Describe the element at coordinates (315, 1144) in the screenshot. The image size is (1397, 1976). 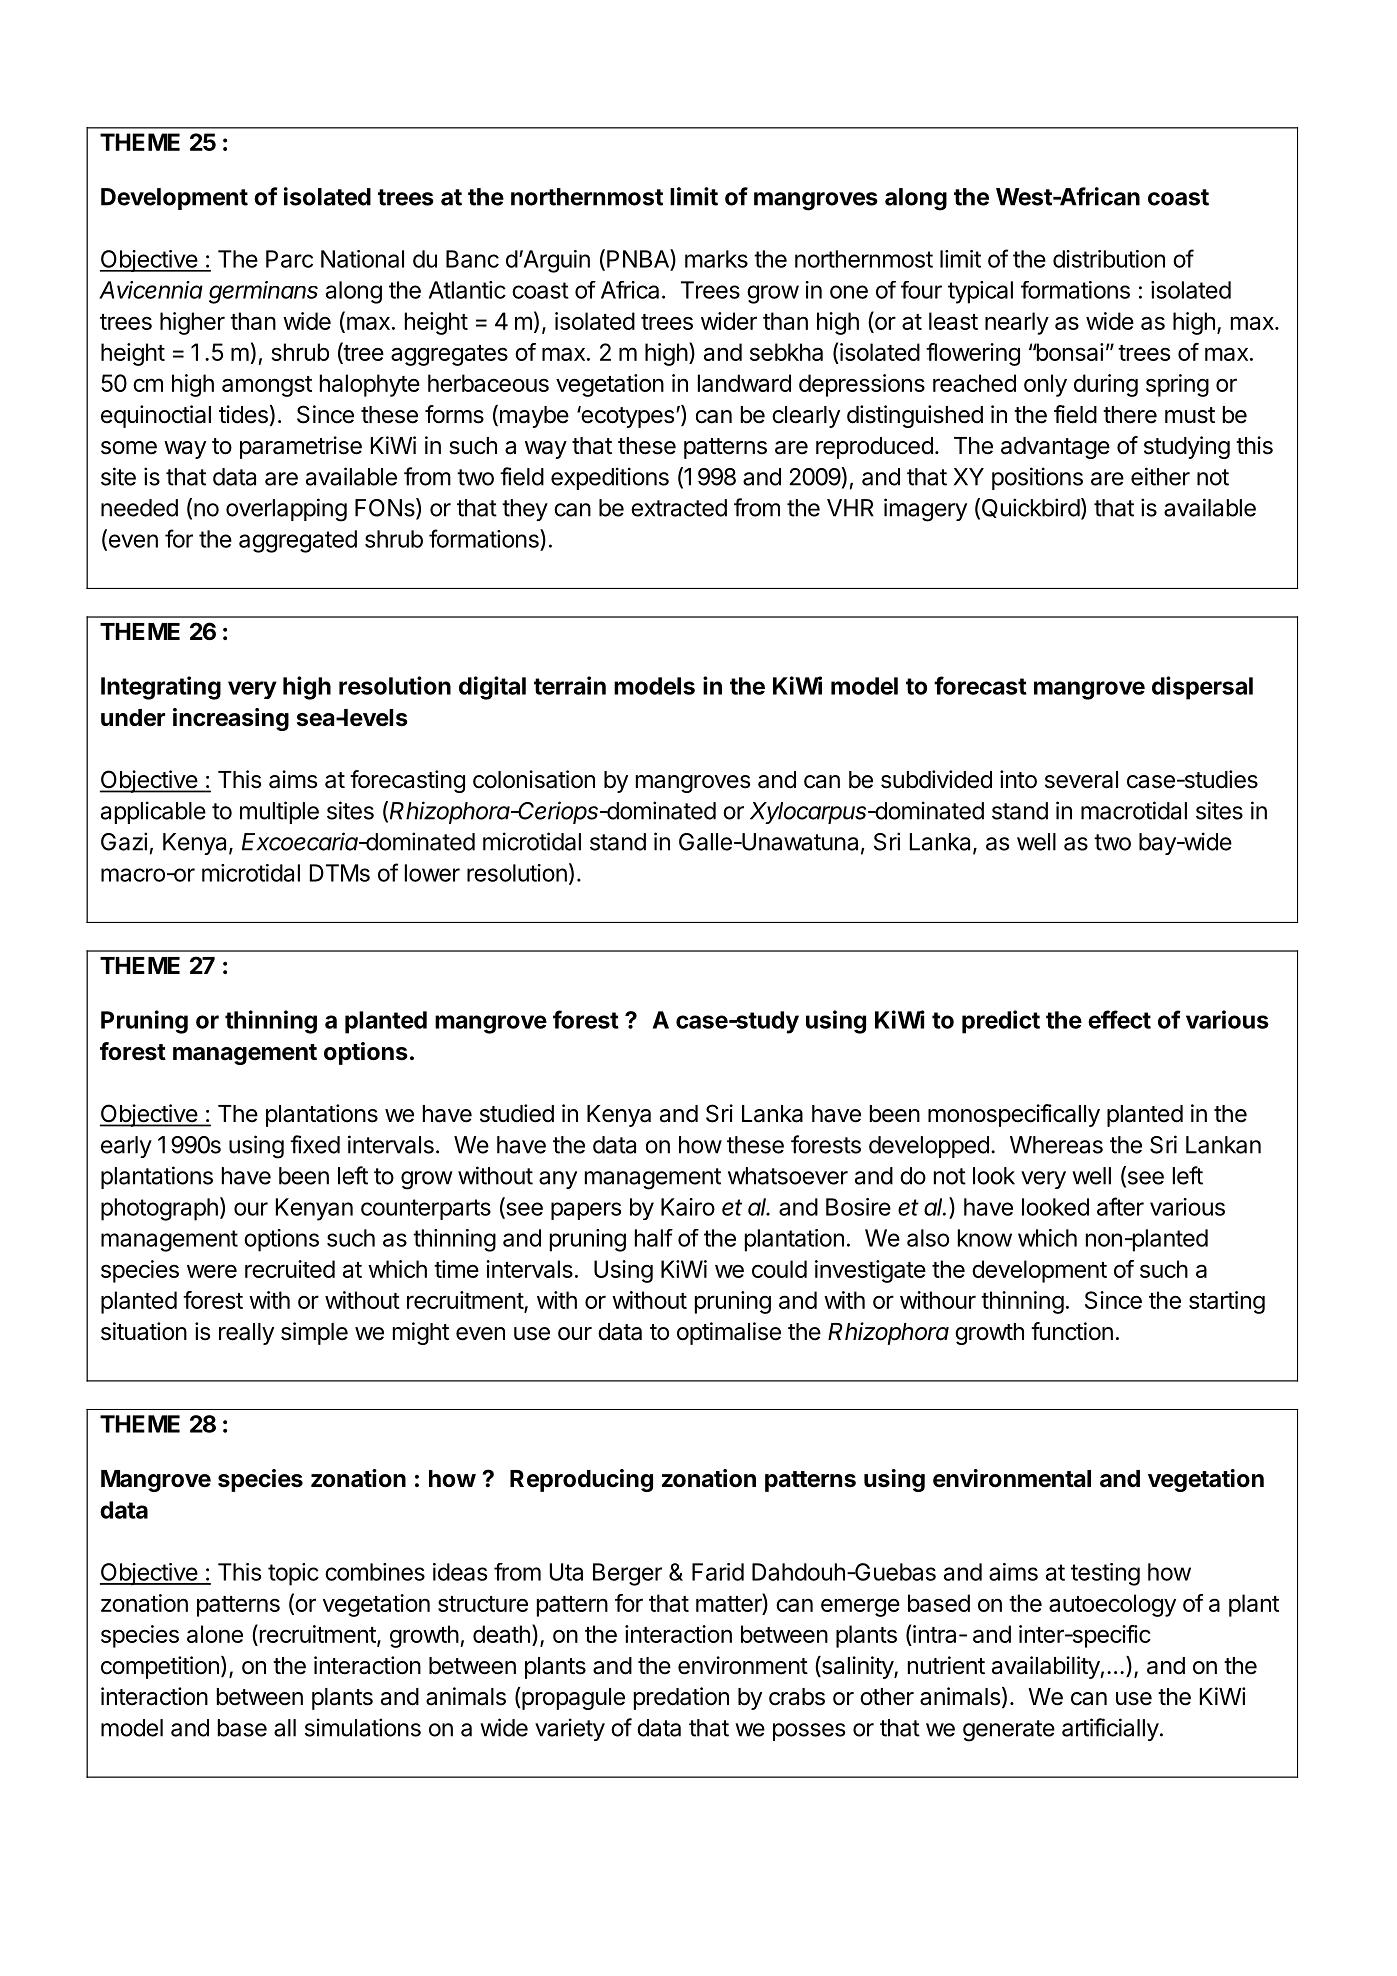
I see `fixed` at that location.
